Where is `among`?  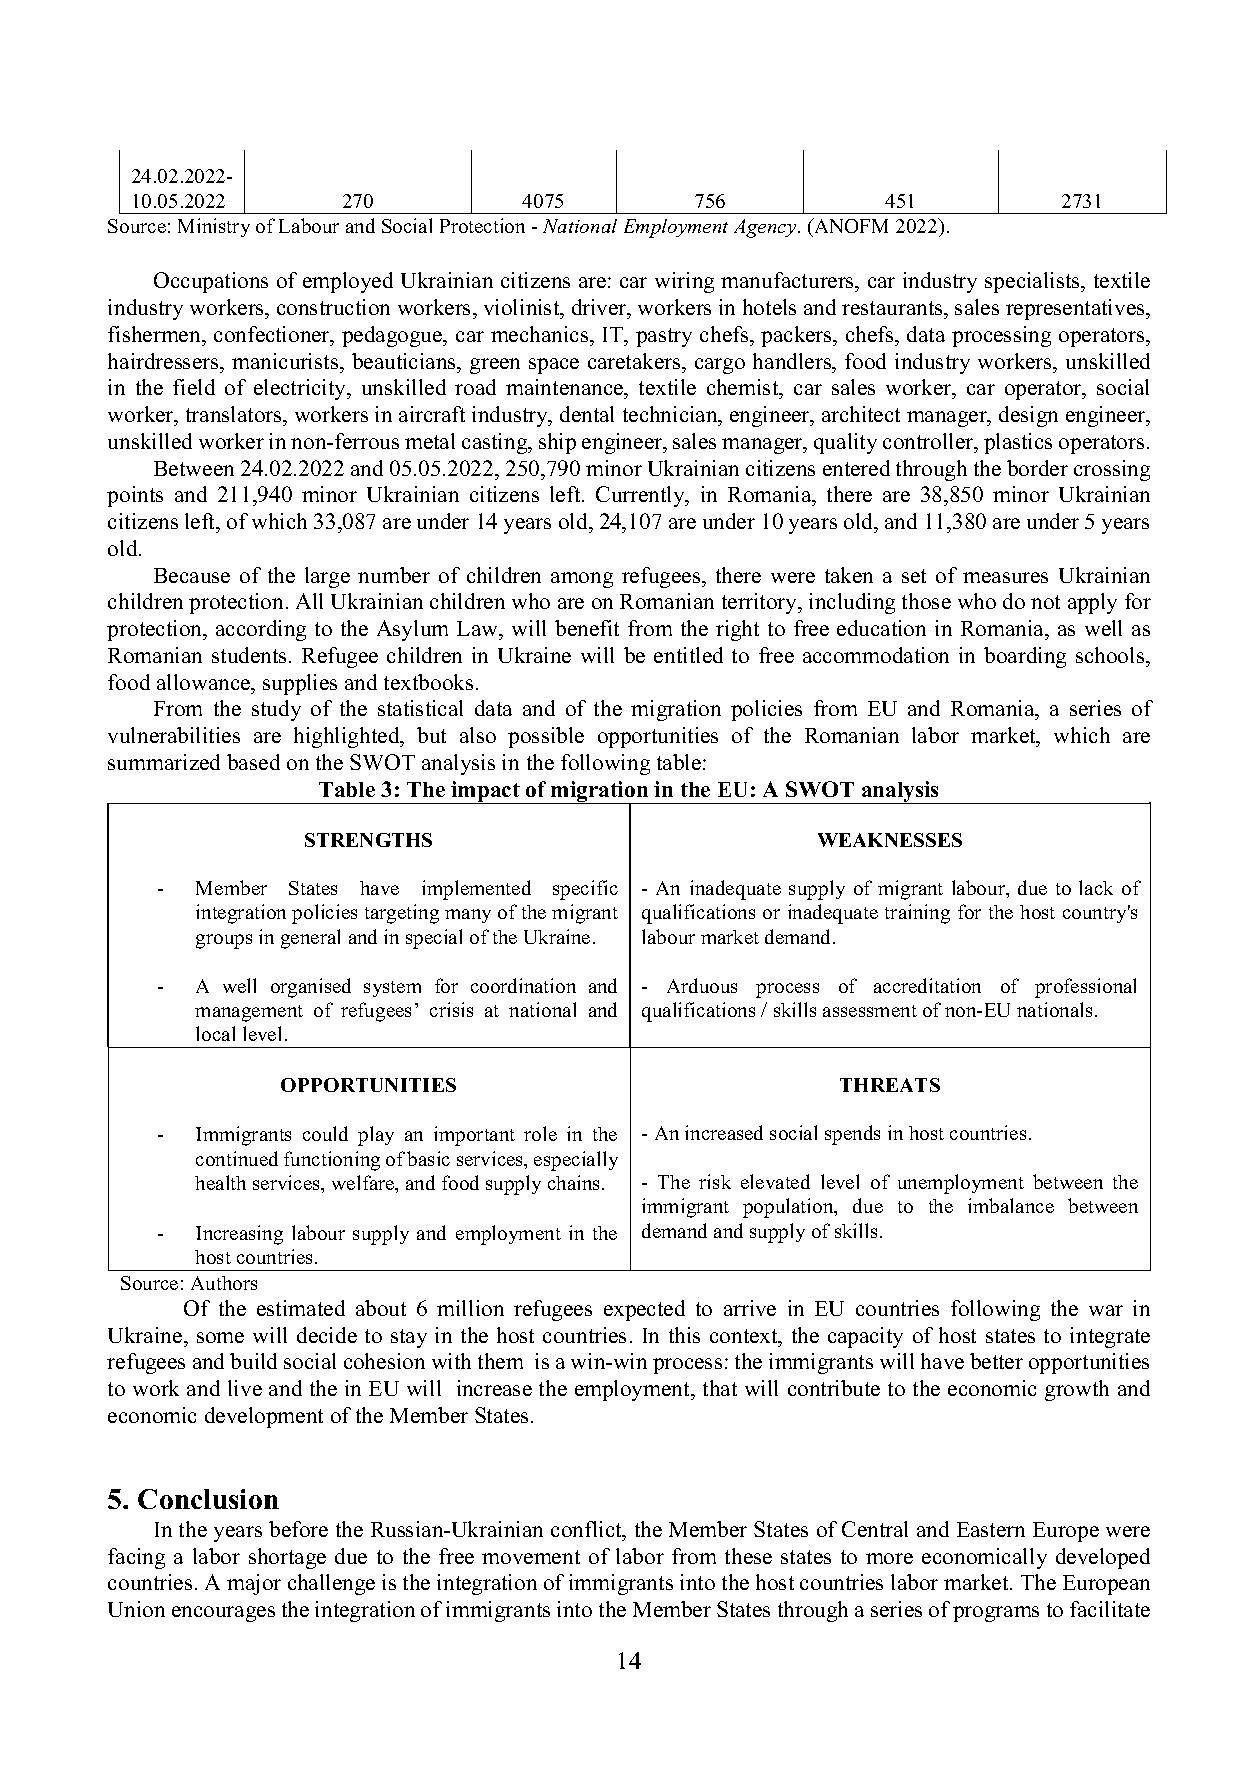
among is located at coordinates (582, 580).
